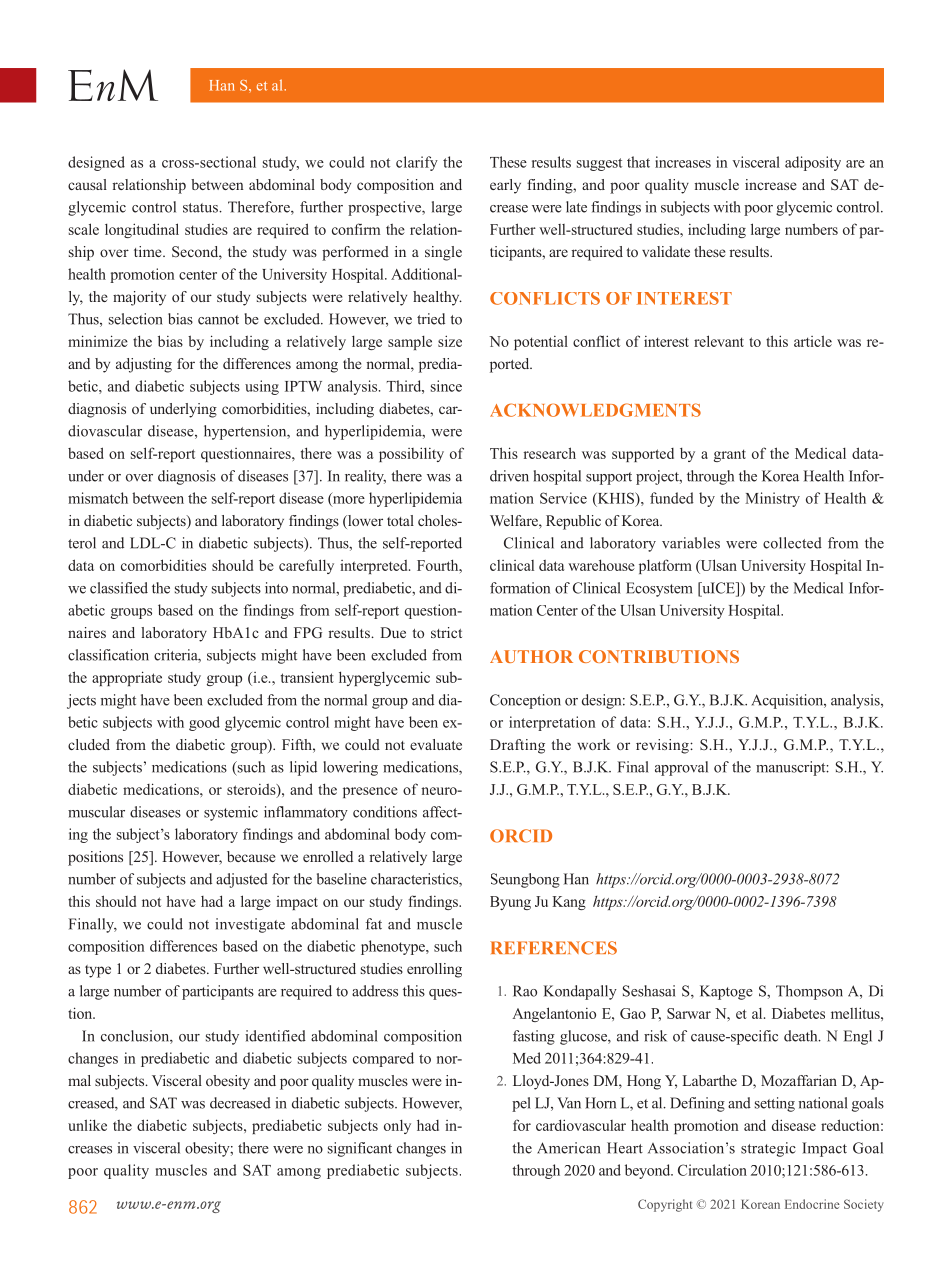 Image resolution: width=952 pixels, height=1270 pixels. Describe the element at coordinates (87, 1125) in the screenshot. I see `unlike` at that location.
